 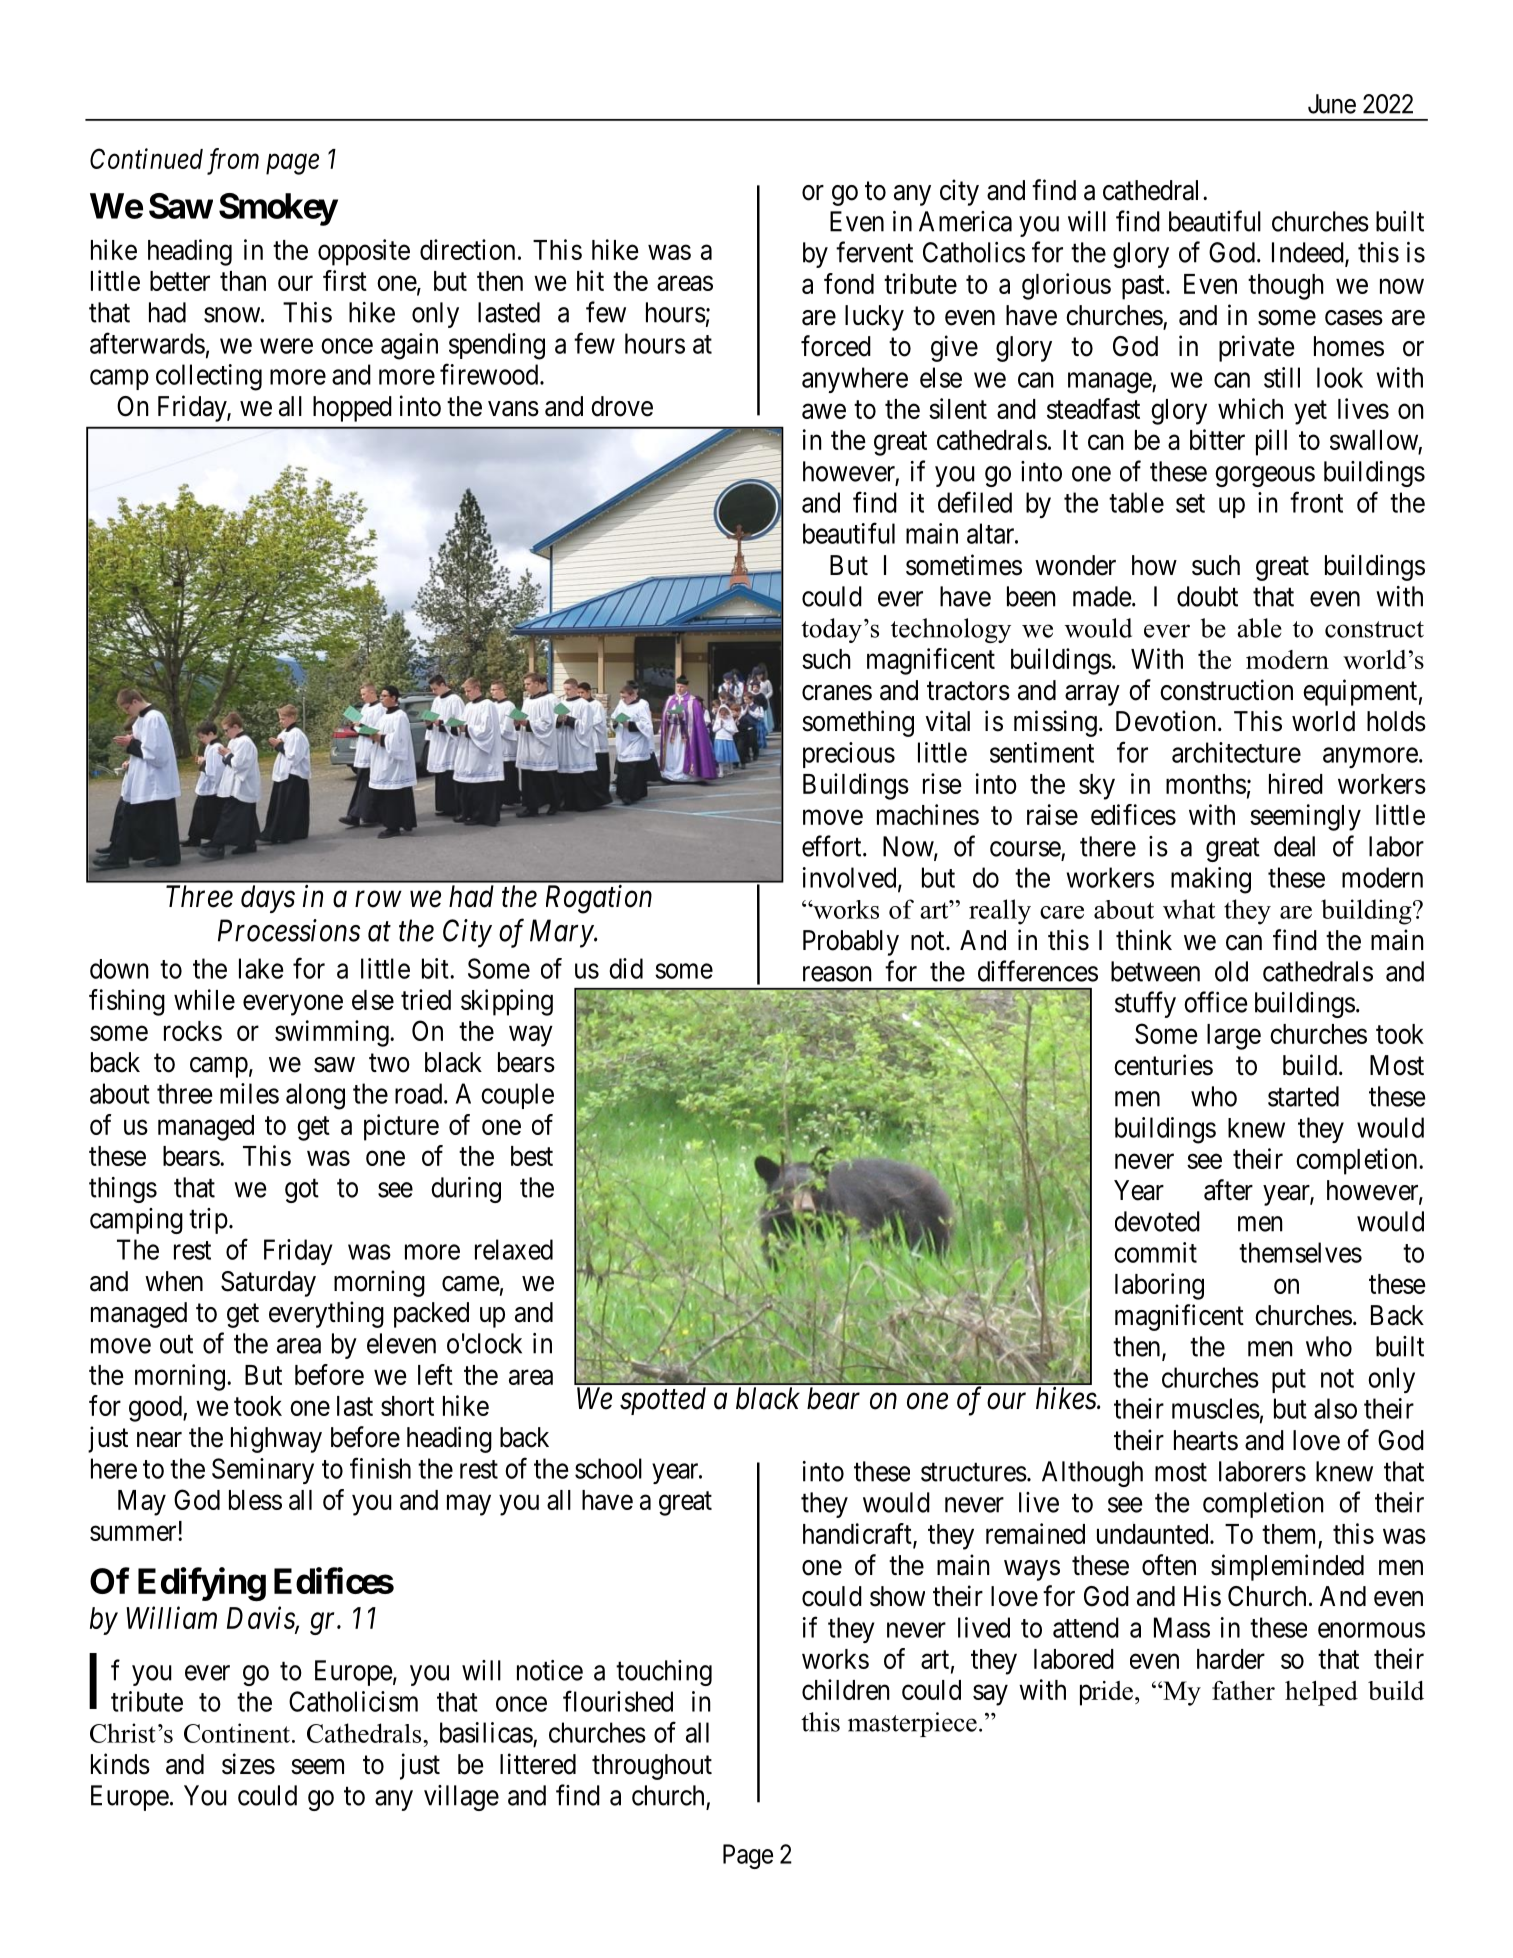 What do you see at coordinates (652, 1767) in the page?
I see `throughout` at bounding box center [652, 1767].
